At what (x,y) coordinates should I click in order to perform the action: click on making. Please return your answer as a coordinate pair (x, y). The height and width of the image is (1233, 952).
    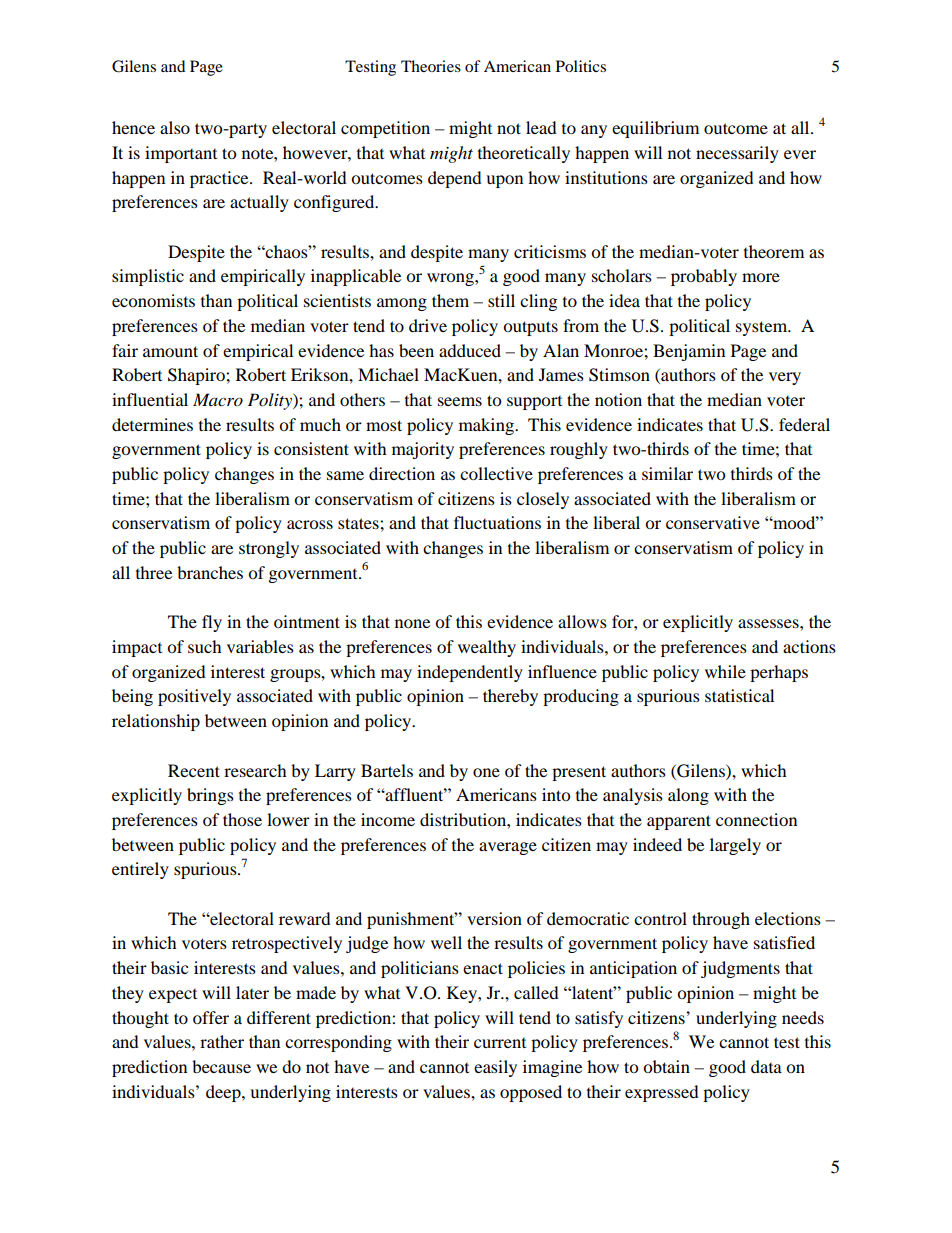
    Looking at the image, I should click on (487, 426).
